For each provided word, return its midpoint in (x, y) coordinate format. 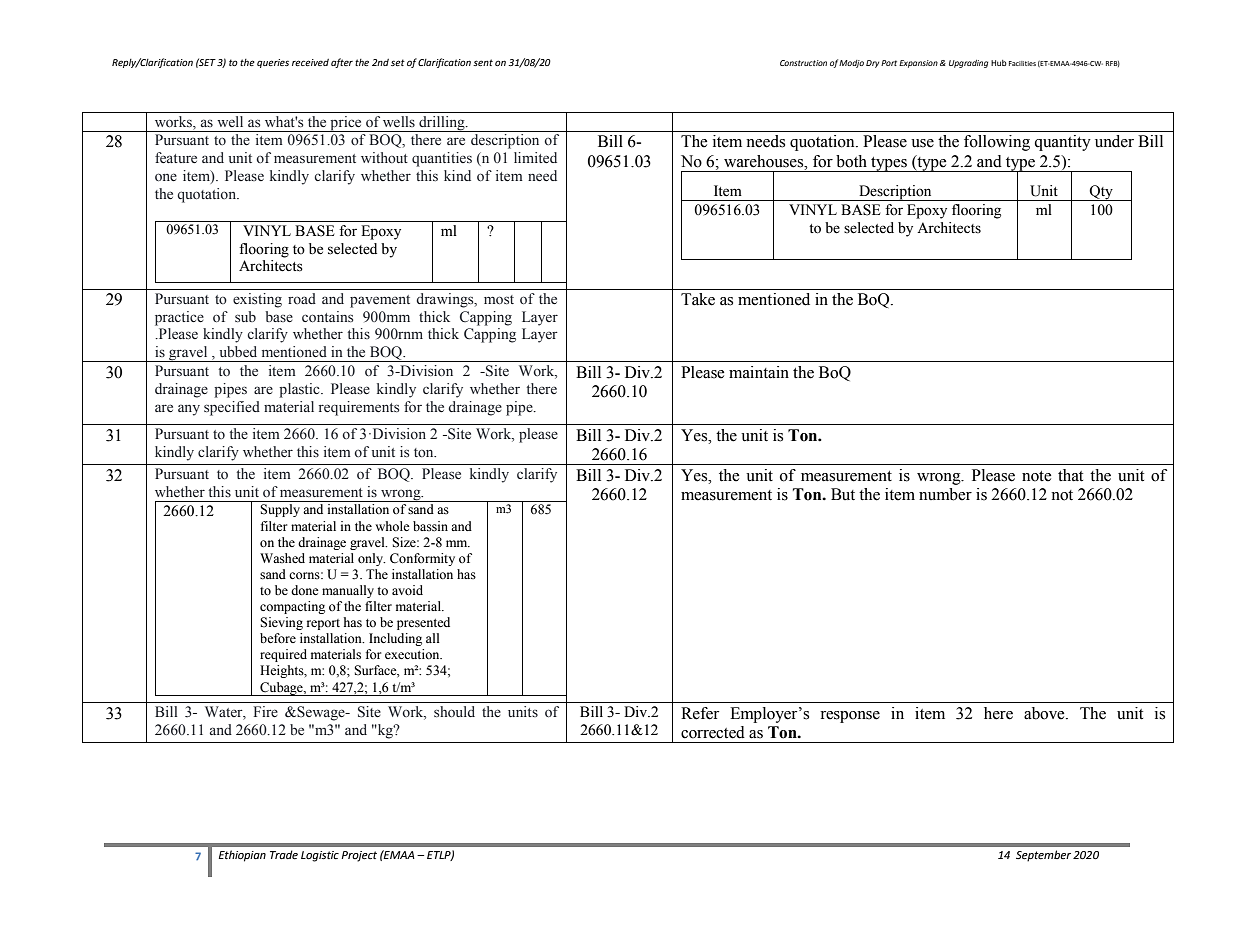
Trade (284, 855)
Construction (803, 63)
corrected (713, 732)
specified (232, 408)
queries (273, 63)
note (1037, 476)
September (1043, 856)
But (843, 494)
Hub (999, 63)
